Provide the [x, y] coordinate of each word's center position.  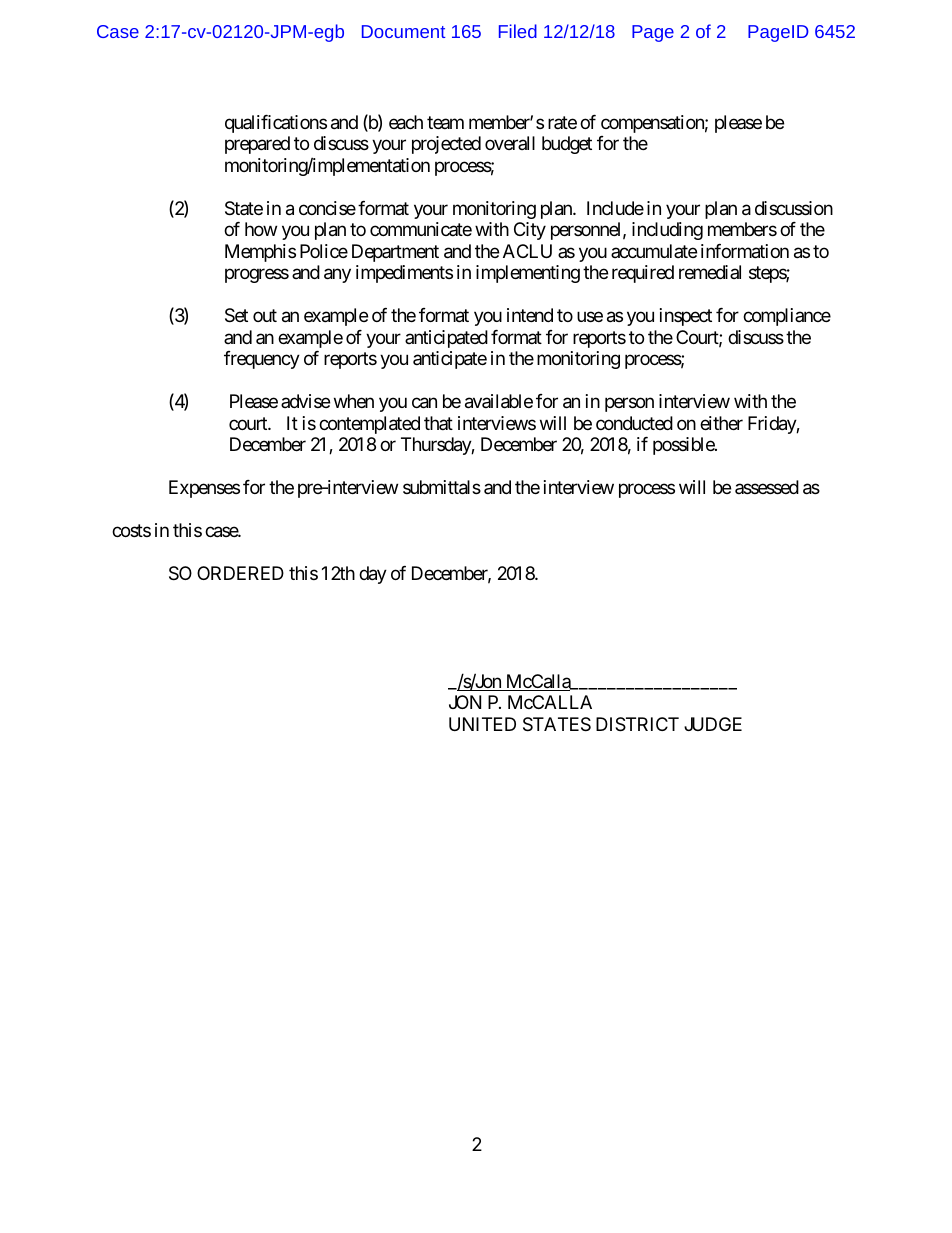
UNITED [482, 724]
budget [567, 145]
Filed [518, 31]
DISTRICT [637, 724]
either [721, 423]
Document [403, 31]
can [424, 403]
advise [305, 401]
